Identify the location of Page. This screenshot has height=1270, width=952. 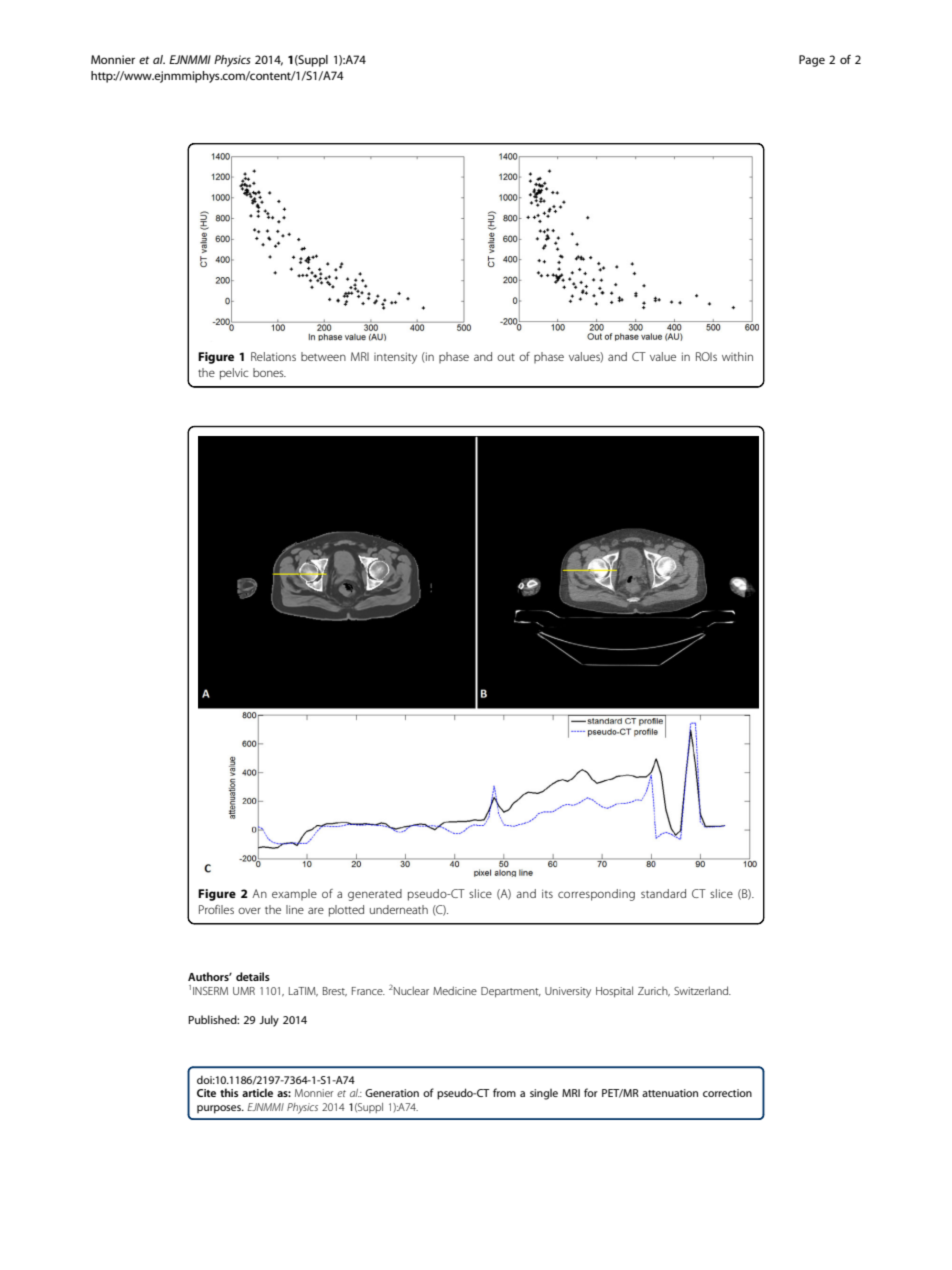
(812, 61).
